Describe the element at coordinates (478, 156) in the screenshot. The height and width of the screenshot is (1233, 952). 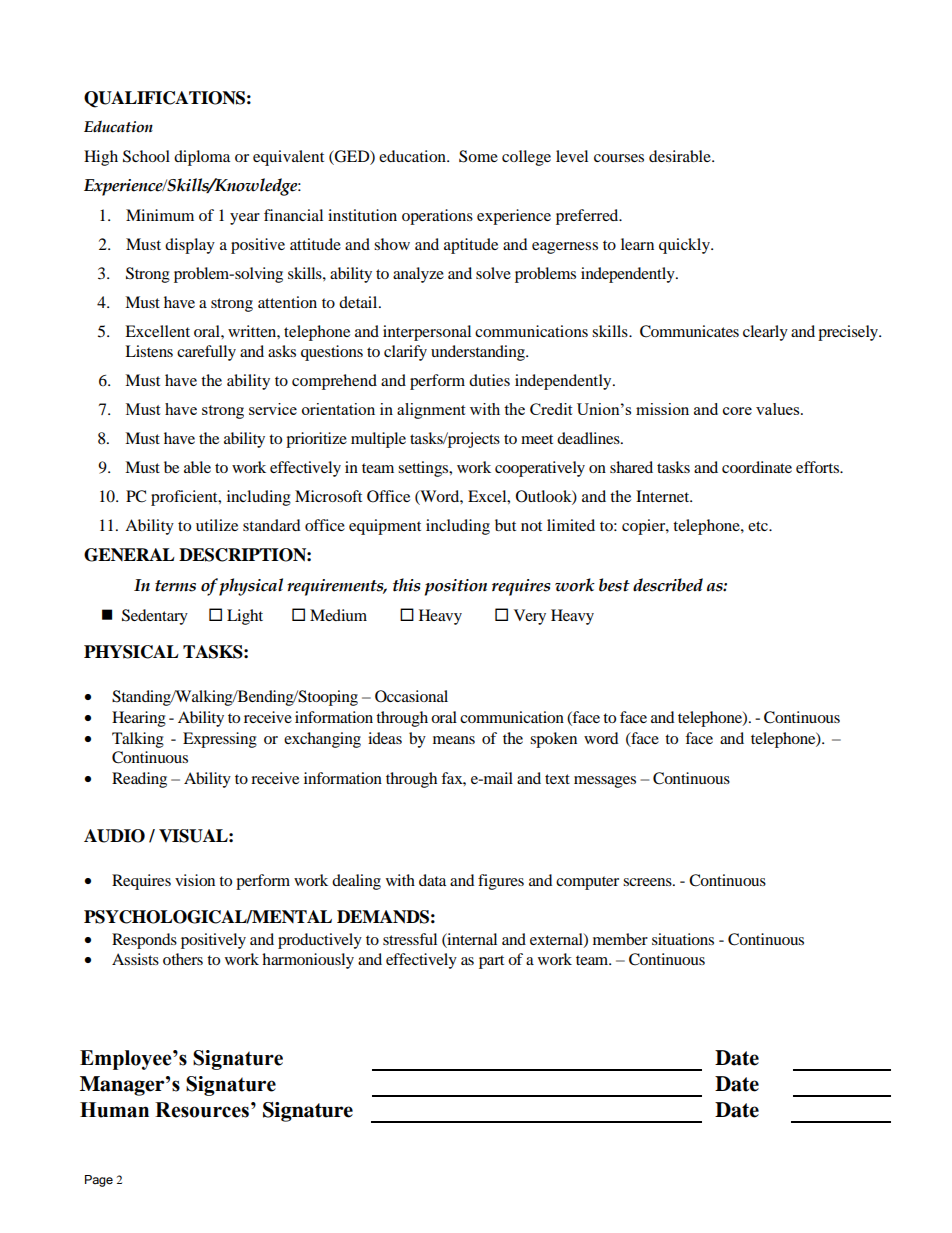
I see `Some` at that location.
